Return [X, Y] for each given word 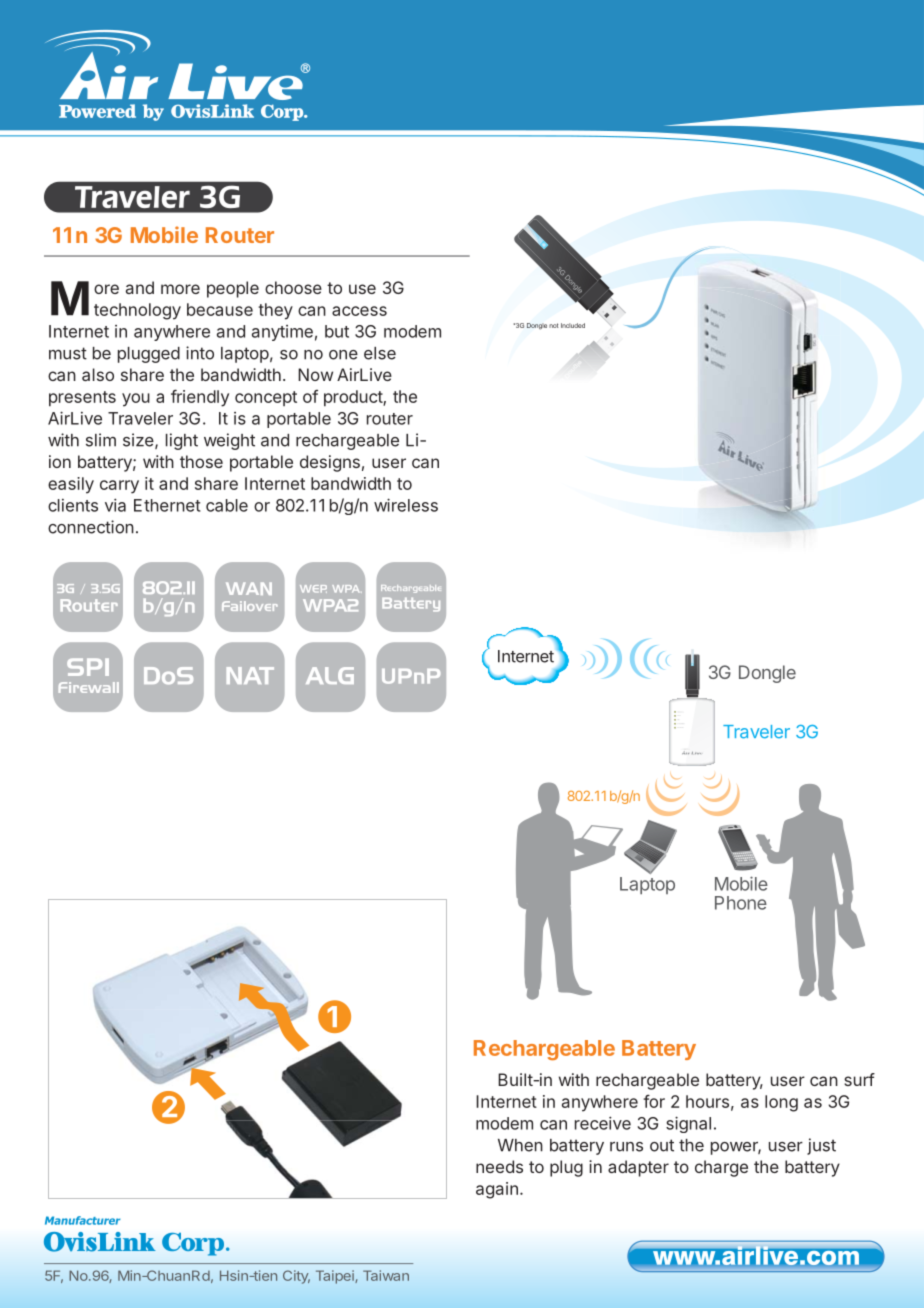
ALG [330, 675]
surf [859, 1079]
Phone [741, 903]
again [497, 1190]
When [520, 1145]
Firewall [89, 687]
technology [137, 311]
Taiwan [386, 1275]
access [359, 311]
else [380, 353]
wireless [406, 505]
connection [91, 527]
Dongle [767, 674]
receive [603, 1123]
